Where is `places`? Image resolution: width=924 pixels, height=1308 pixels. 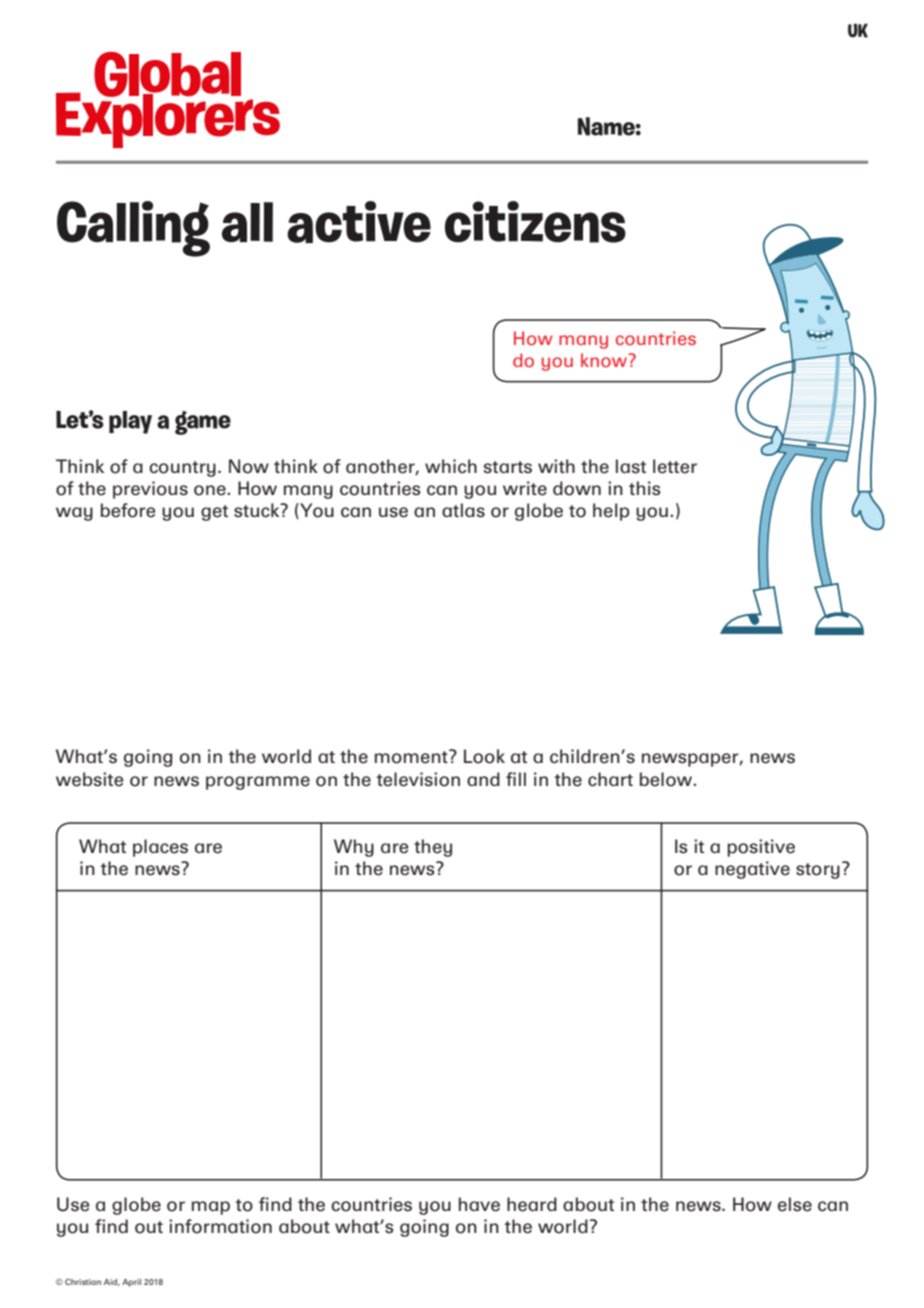 places is located at coordinates (160, 848).
